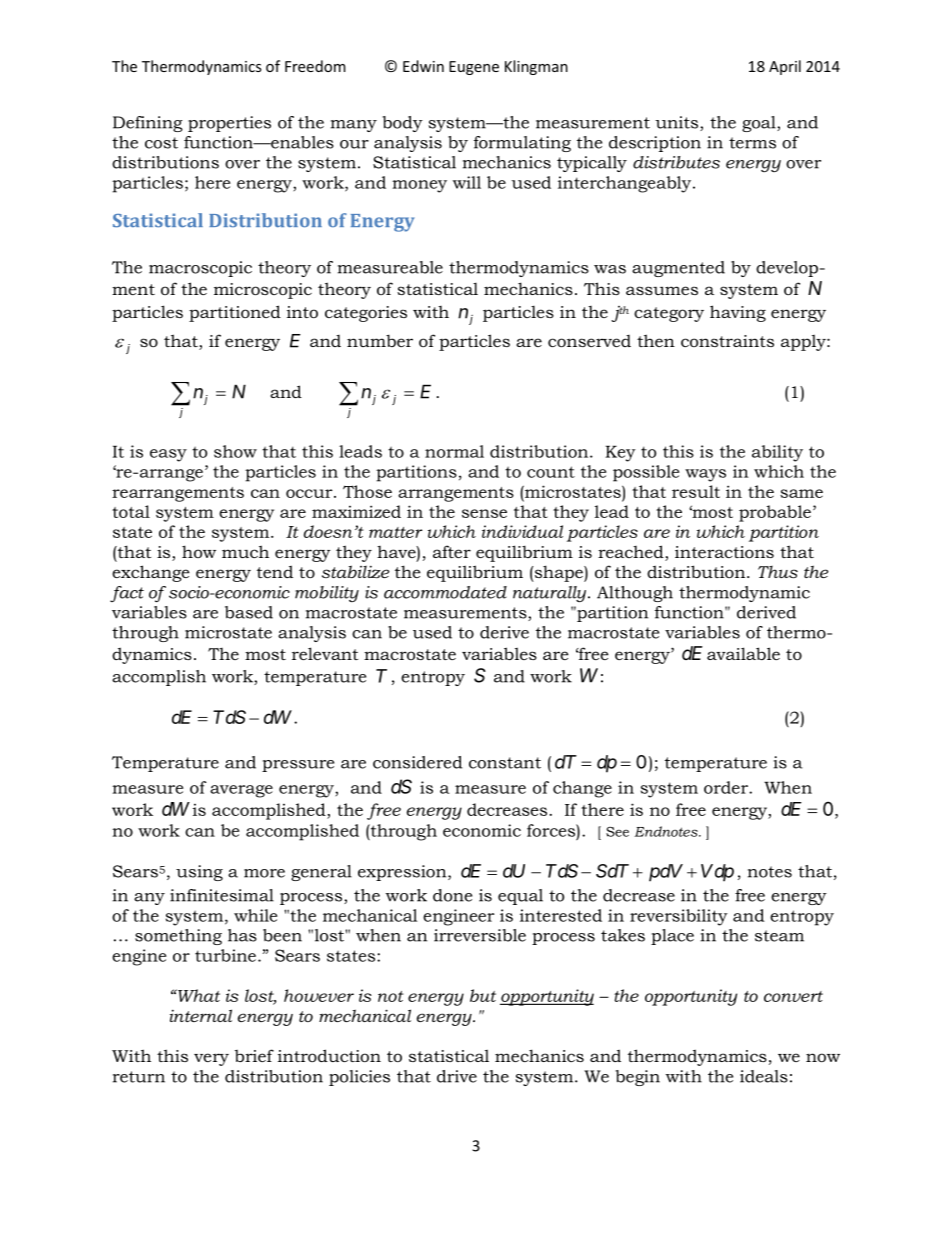 This screenshot has width=952, height=1233. I want to click on Eugene, so click(474, 68).
